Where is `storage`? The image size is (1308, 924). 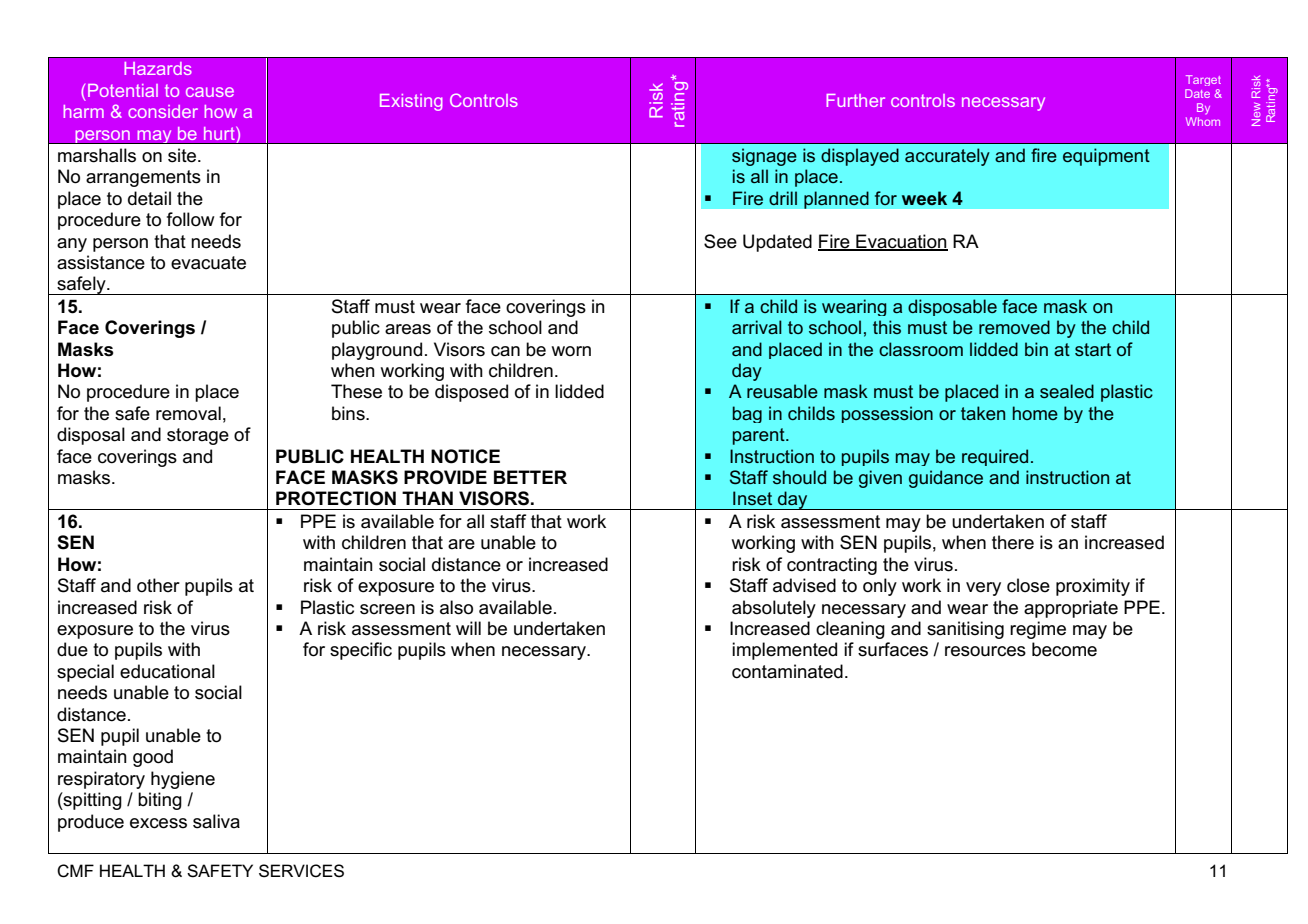 storage is located at coordinates (198, 436).
